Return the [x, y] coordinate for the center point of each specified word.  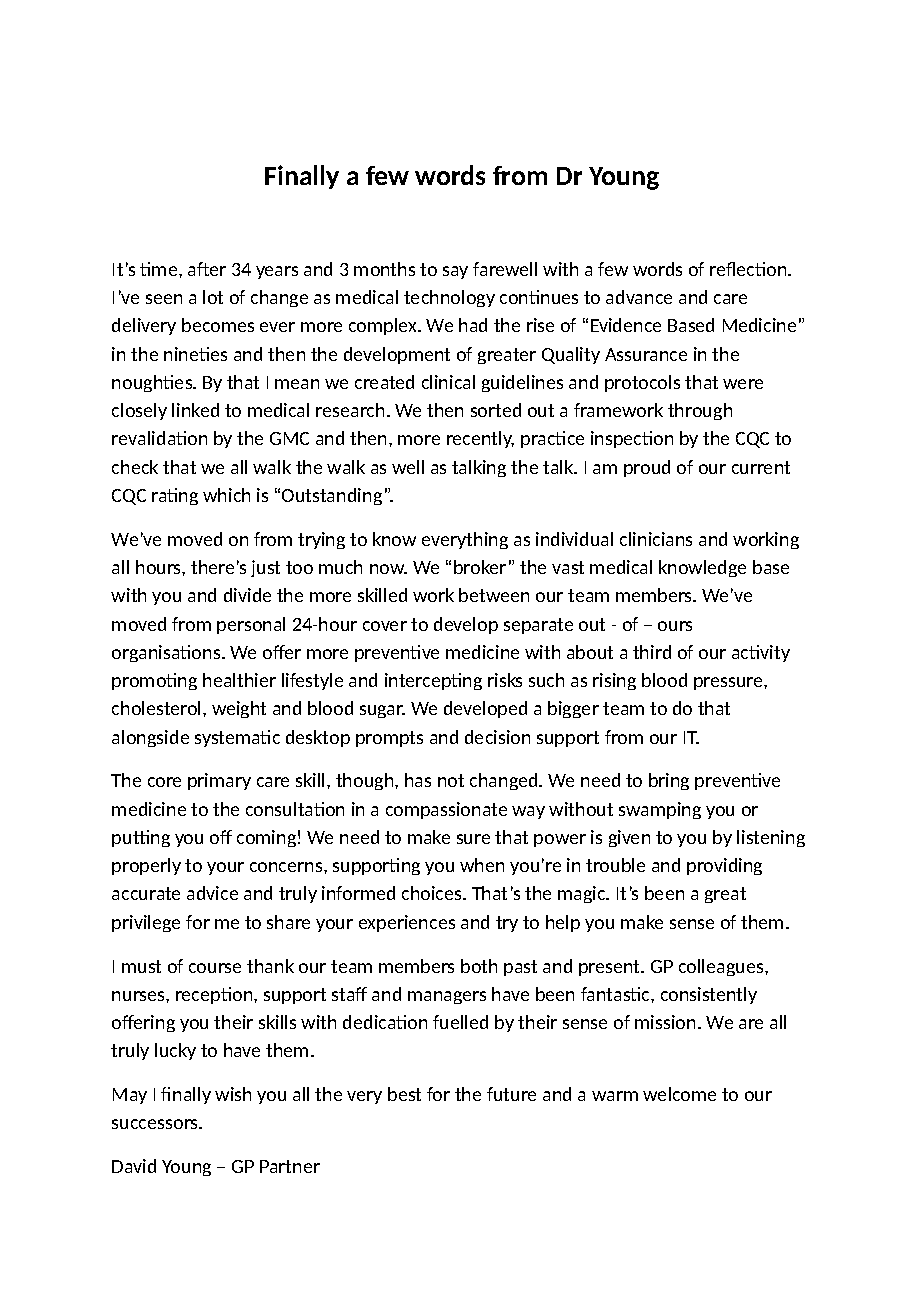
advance [639, 297]
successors [156, 1124]
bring [669, 781]
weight [239, 709]
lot [213, 297]
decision [497, 737]
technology [449, 298]
